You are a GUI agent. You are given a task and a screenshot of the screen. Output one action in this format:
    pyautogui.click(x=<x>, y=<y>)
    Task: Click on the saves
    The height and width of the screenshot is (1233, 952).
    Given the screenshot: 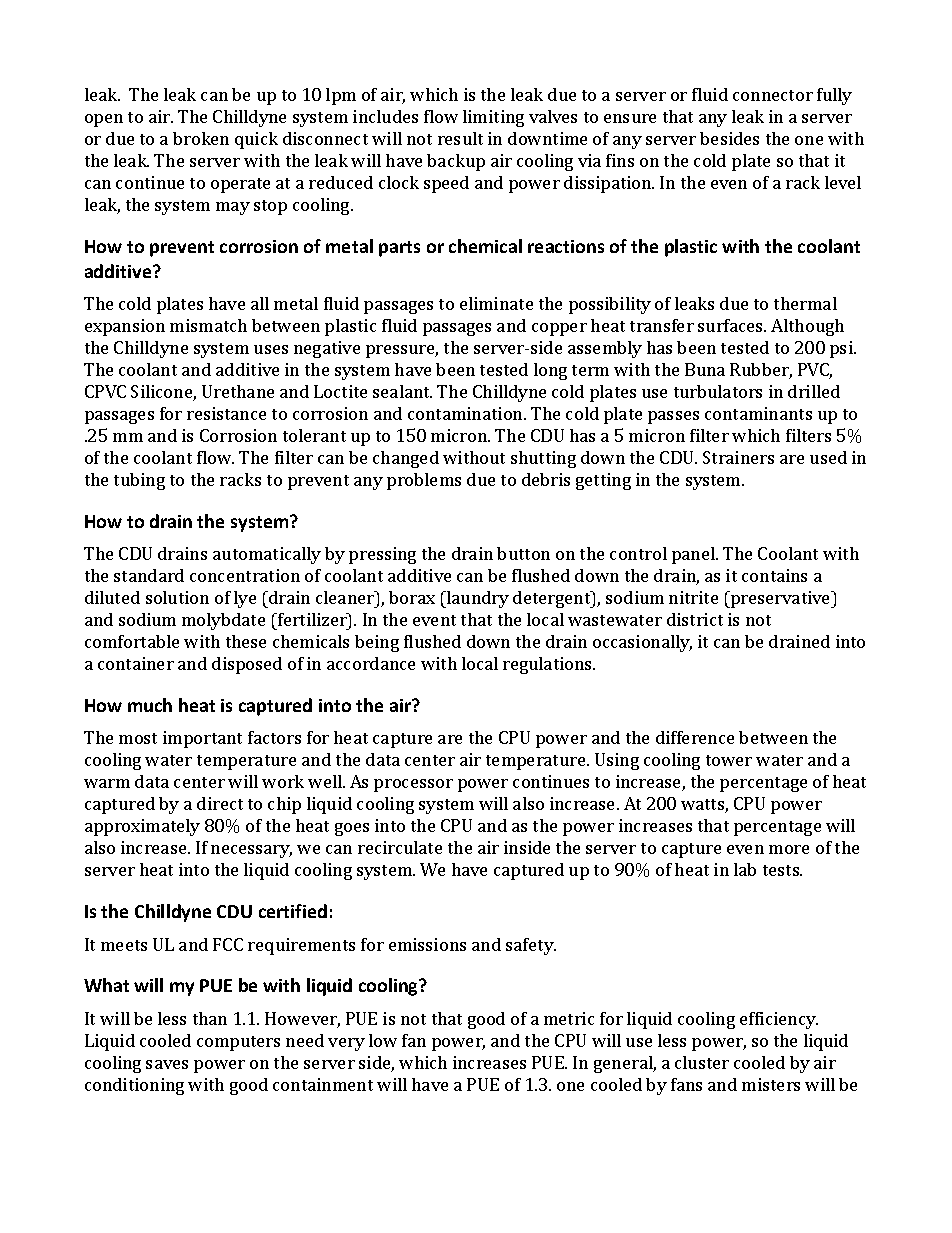 What is the action you would take?
    pyautogui.click(x=167, y=1064)
